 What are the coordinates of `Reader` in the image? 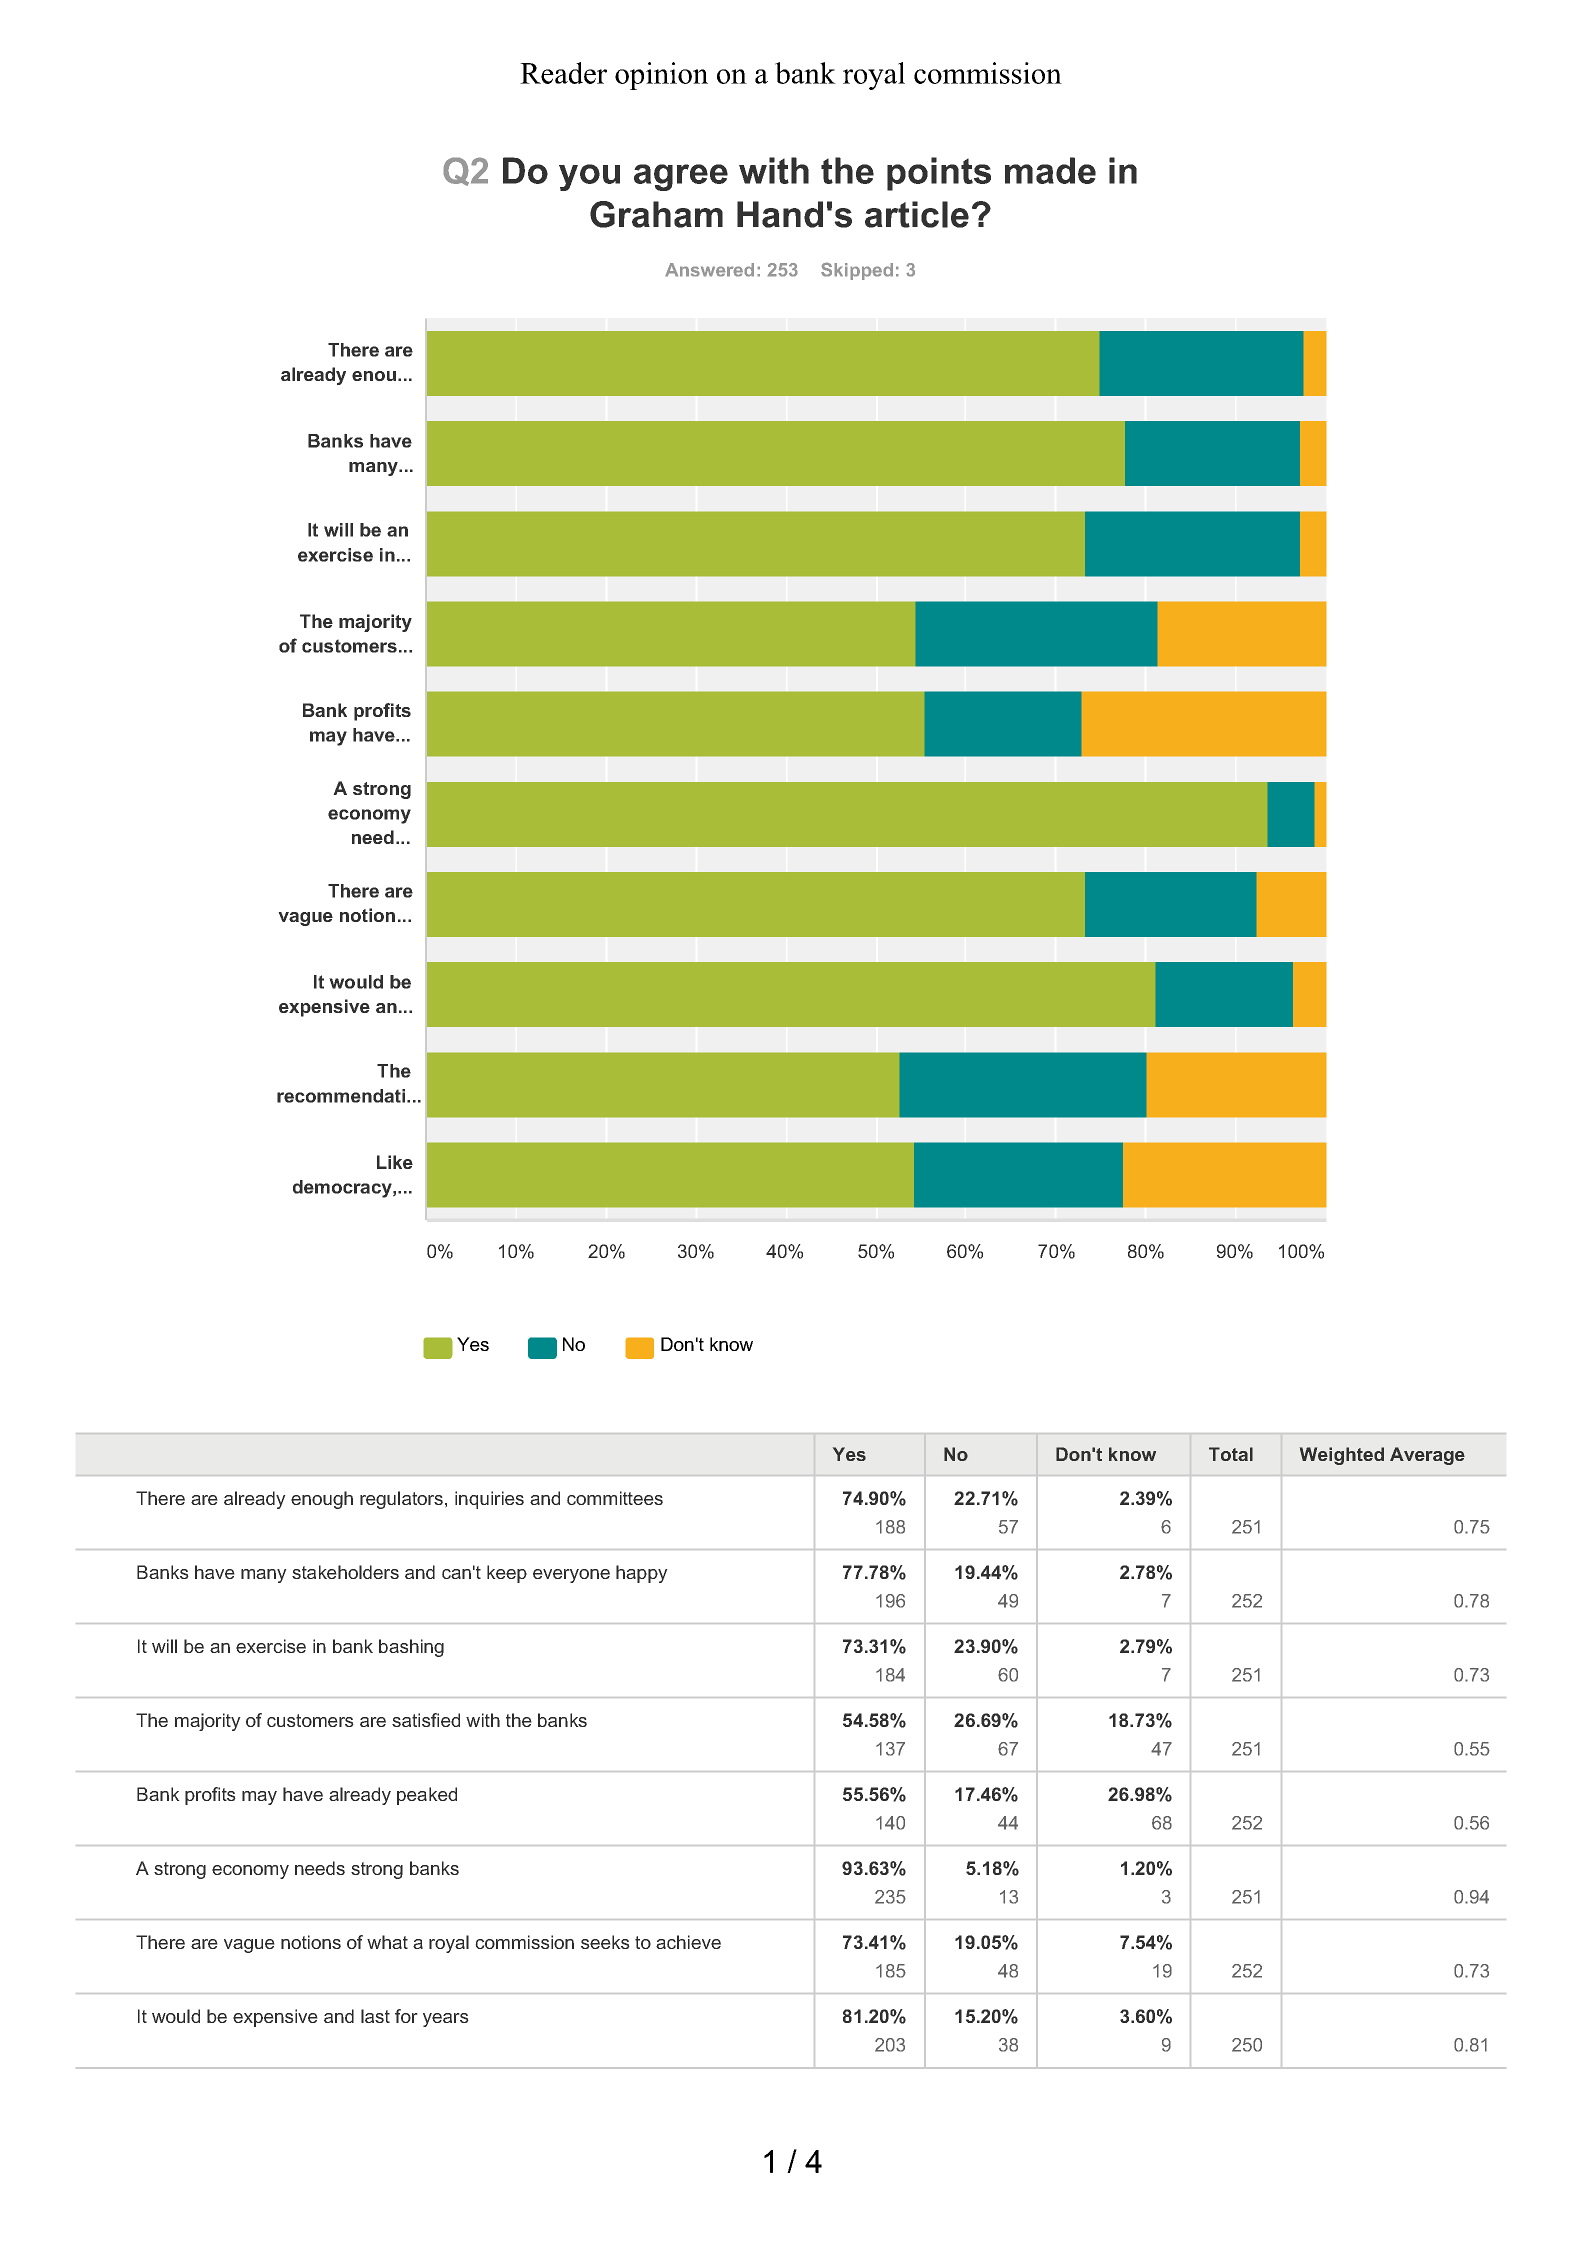 It's located at (563, 73).
